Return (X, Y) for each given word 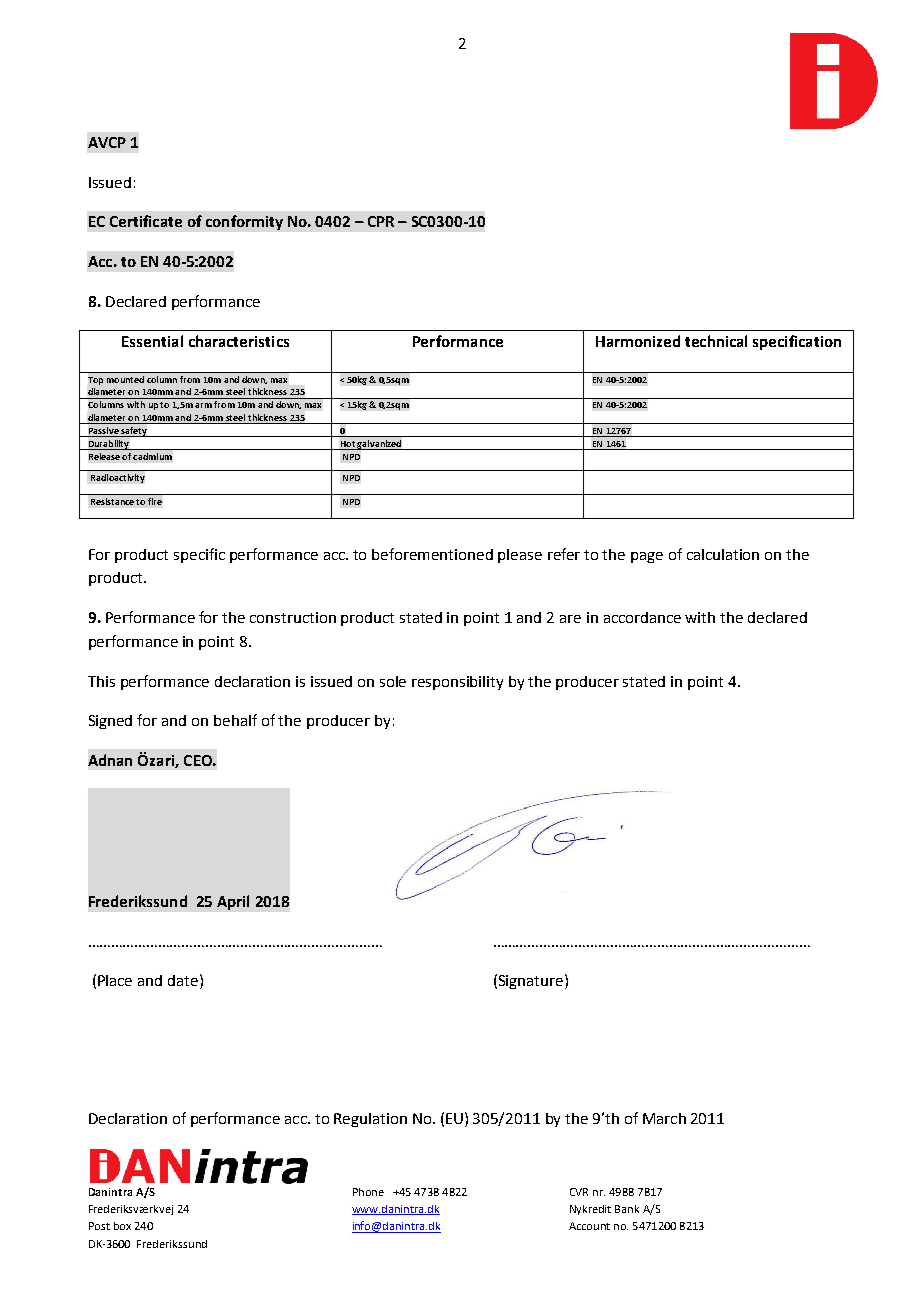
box (122, 1226)
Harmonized (638, 341)
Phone (368, 1192)
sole (393, 681)
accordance (642, 617)
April (233, 902)
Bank (627, 1209)
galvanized (380, 445)
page (647, 557)
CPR (381, 221)
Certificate (146, 221)
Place (115, 980)
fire (155, 501)
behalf (235, 720)
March (664, 1118)
